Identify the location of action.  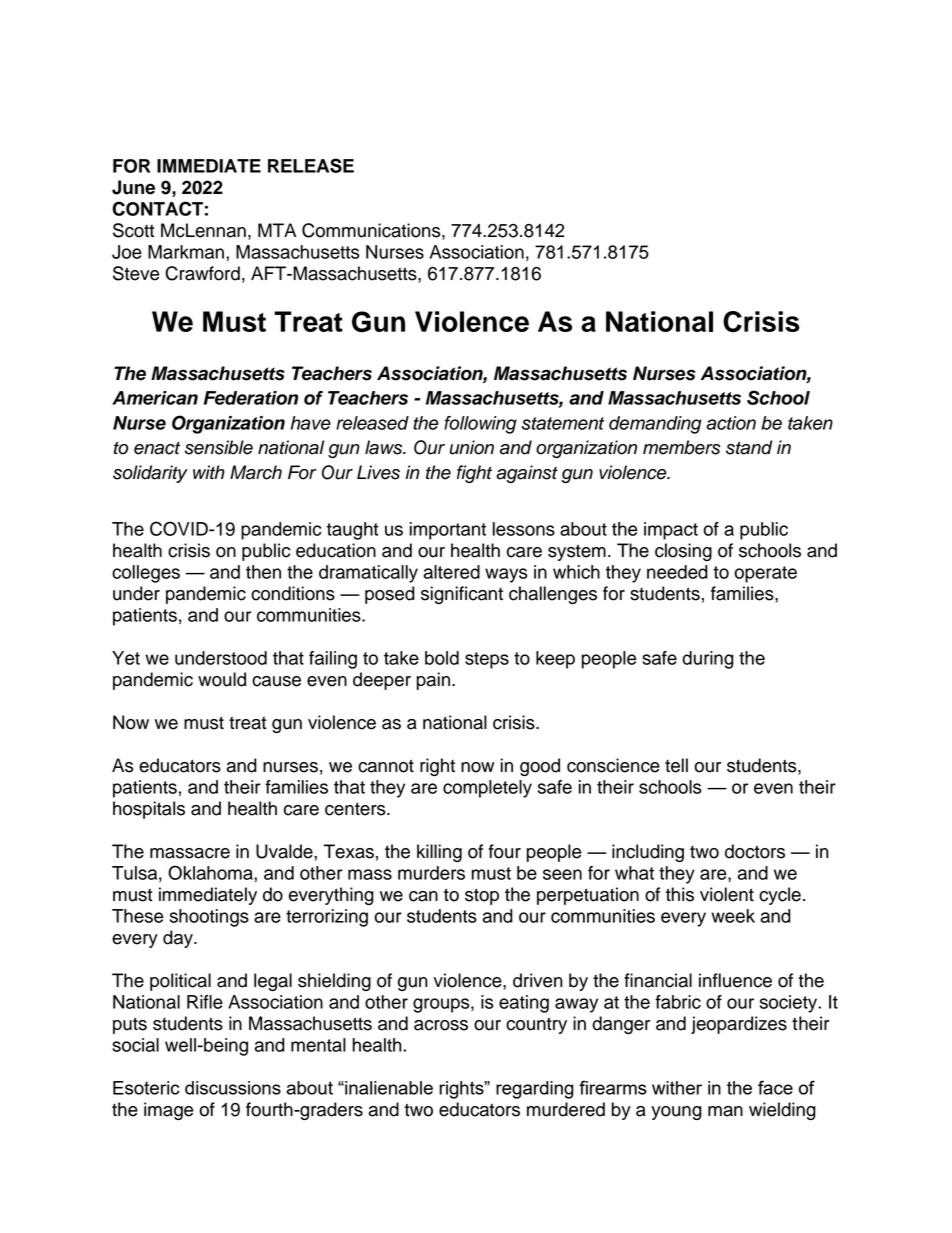
(731, 423).
